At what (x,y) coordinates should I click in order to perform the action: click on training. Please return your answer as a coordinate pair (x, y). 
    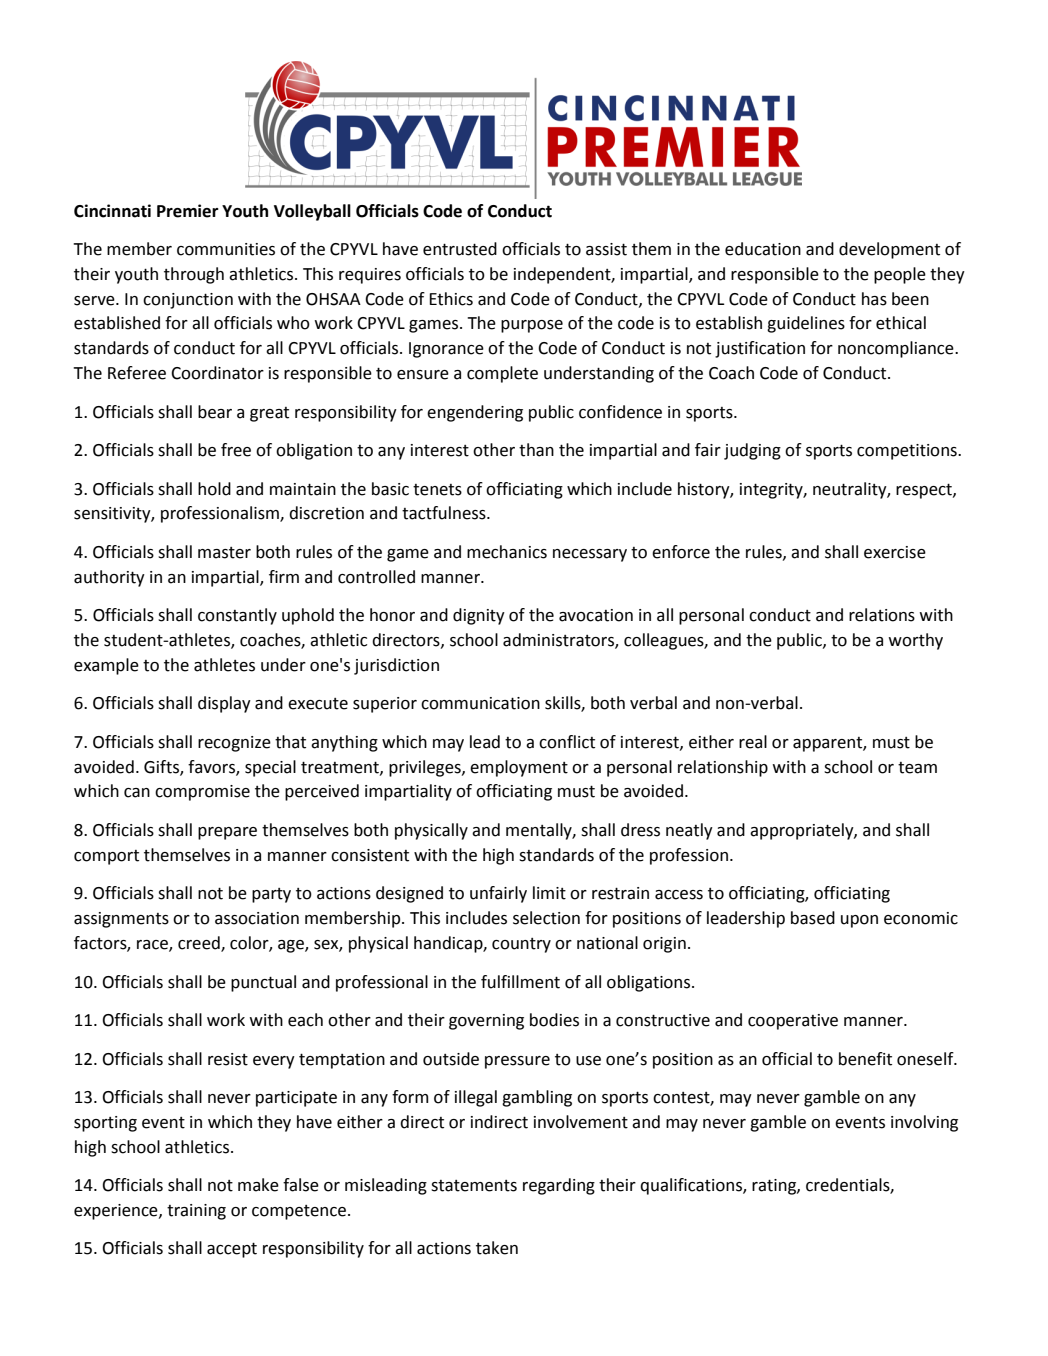
    Looking at the image, I should click on (196, 1212).
